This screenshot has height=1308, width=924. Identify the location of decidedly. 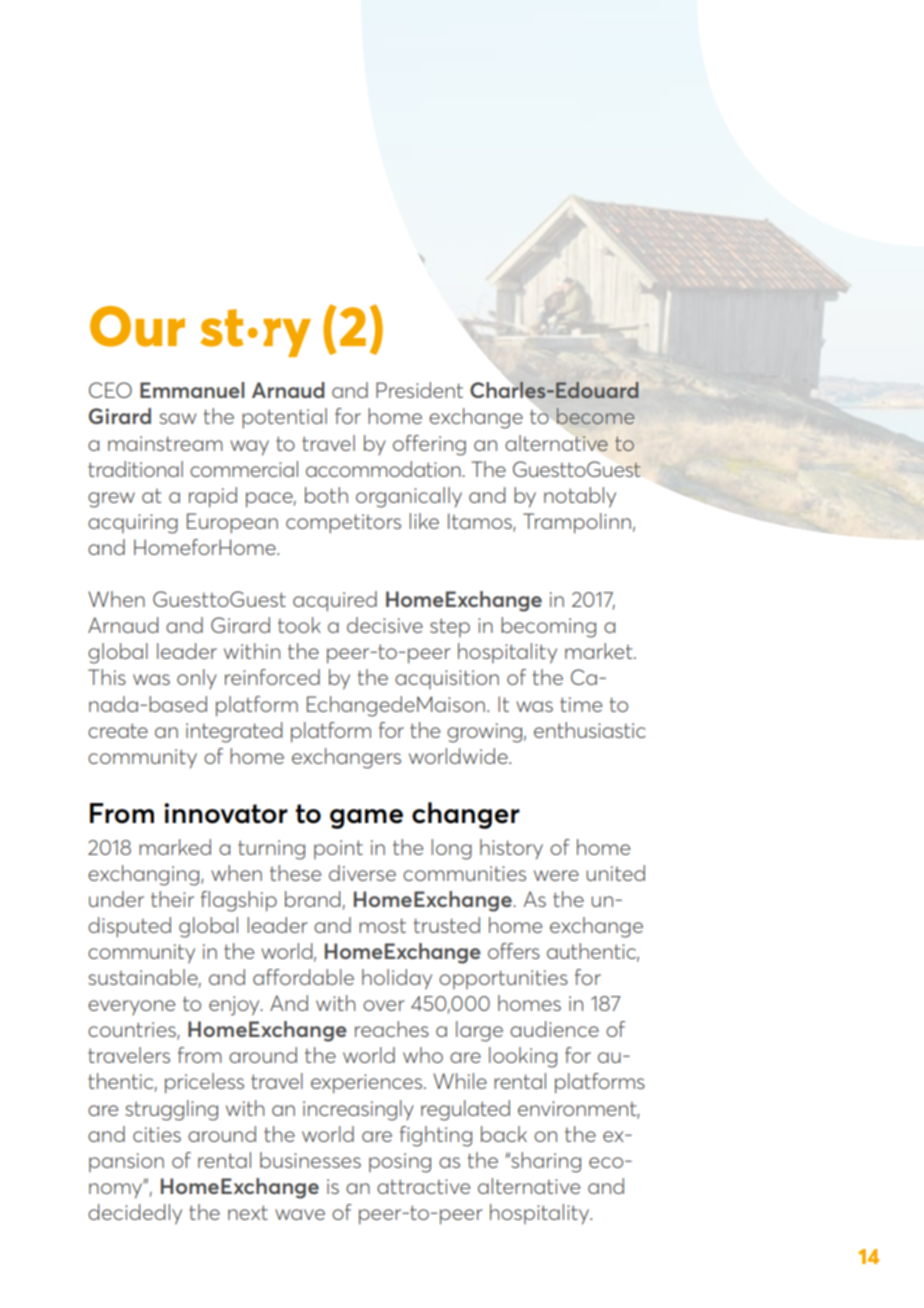
(135, 1214).
